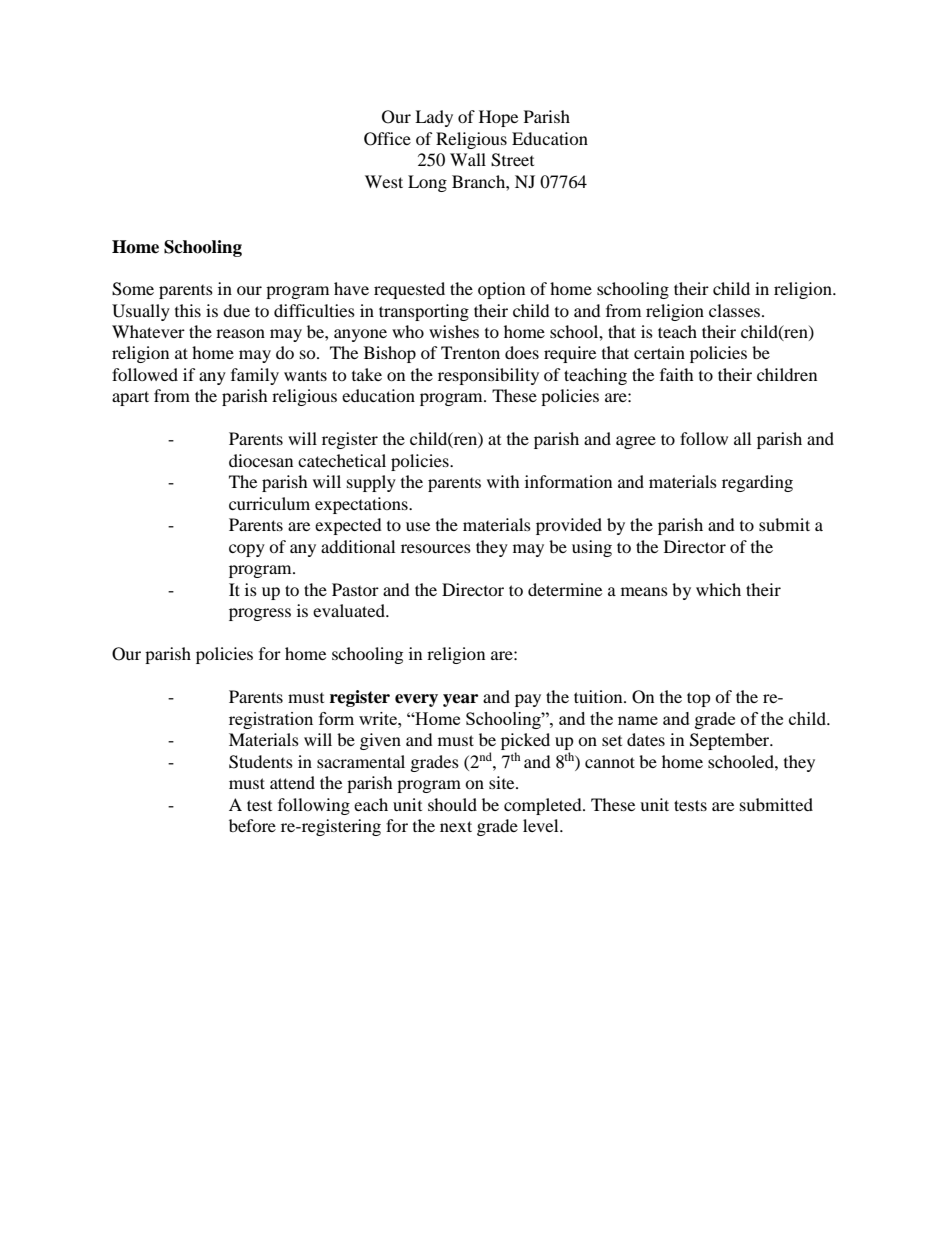 This document has width=952, height=1233. What do you see at coordinates (252, 825) in the document?
I see `before` at bounding box center [252, 825].
